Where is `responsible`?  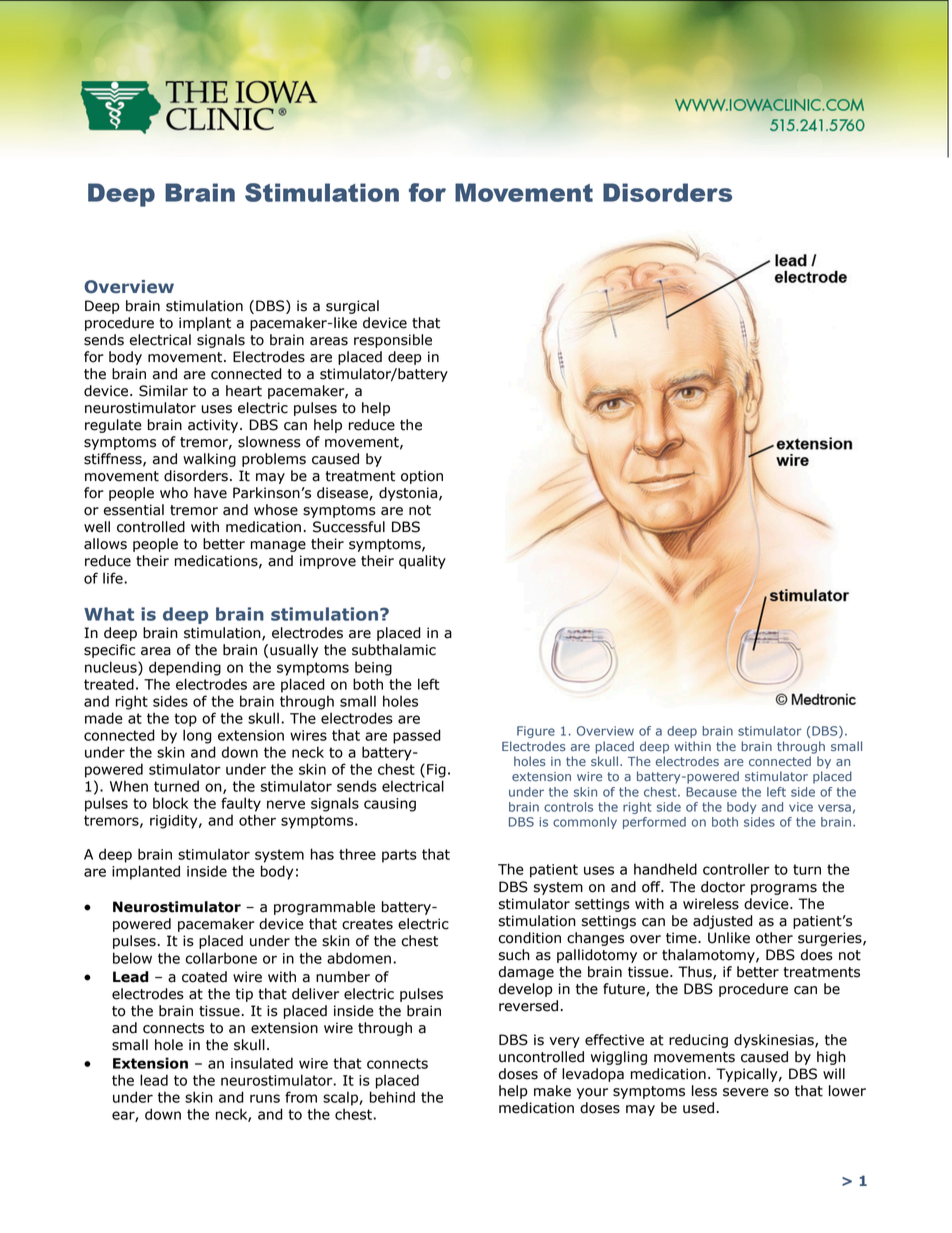
responsible is located at coordinates (393, 341).
